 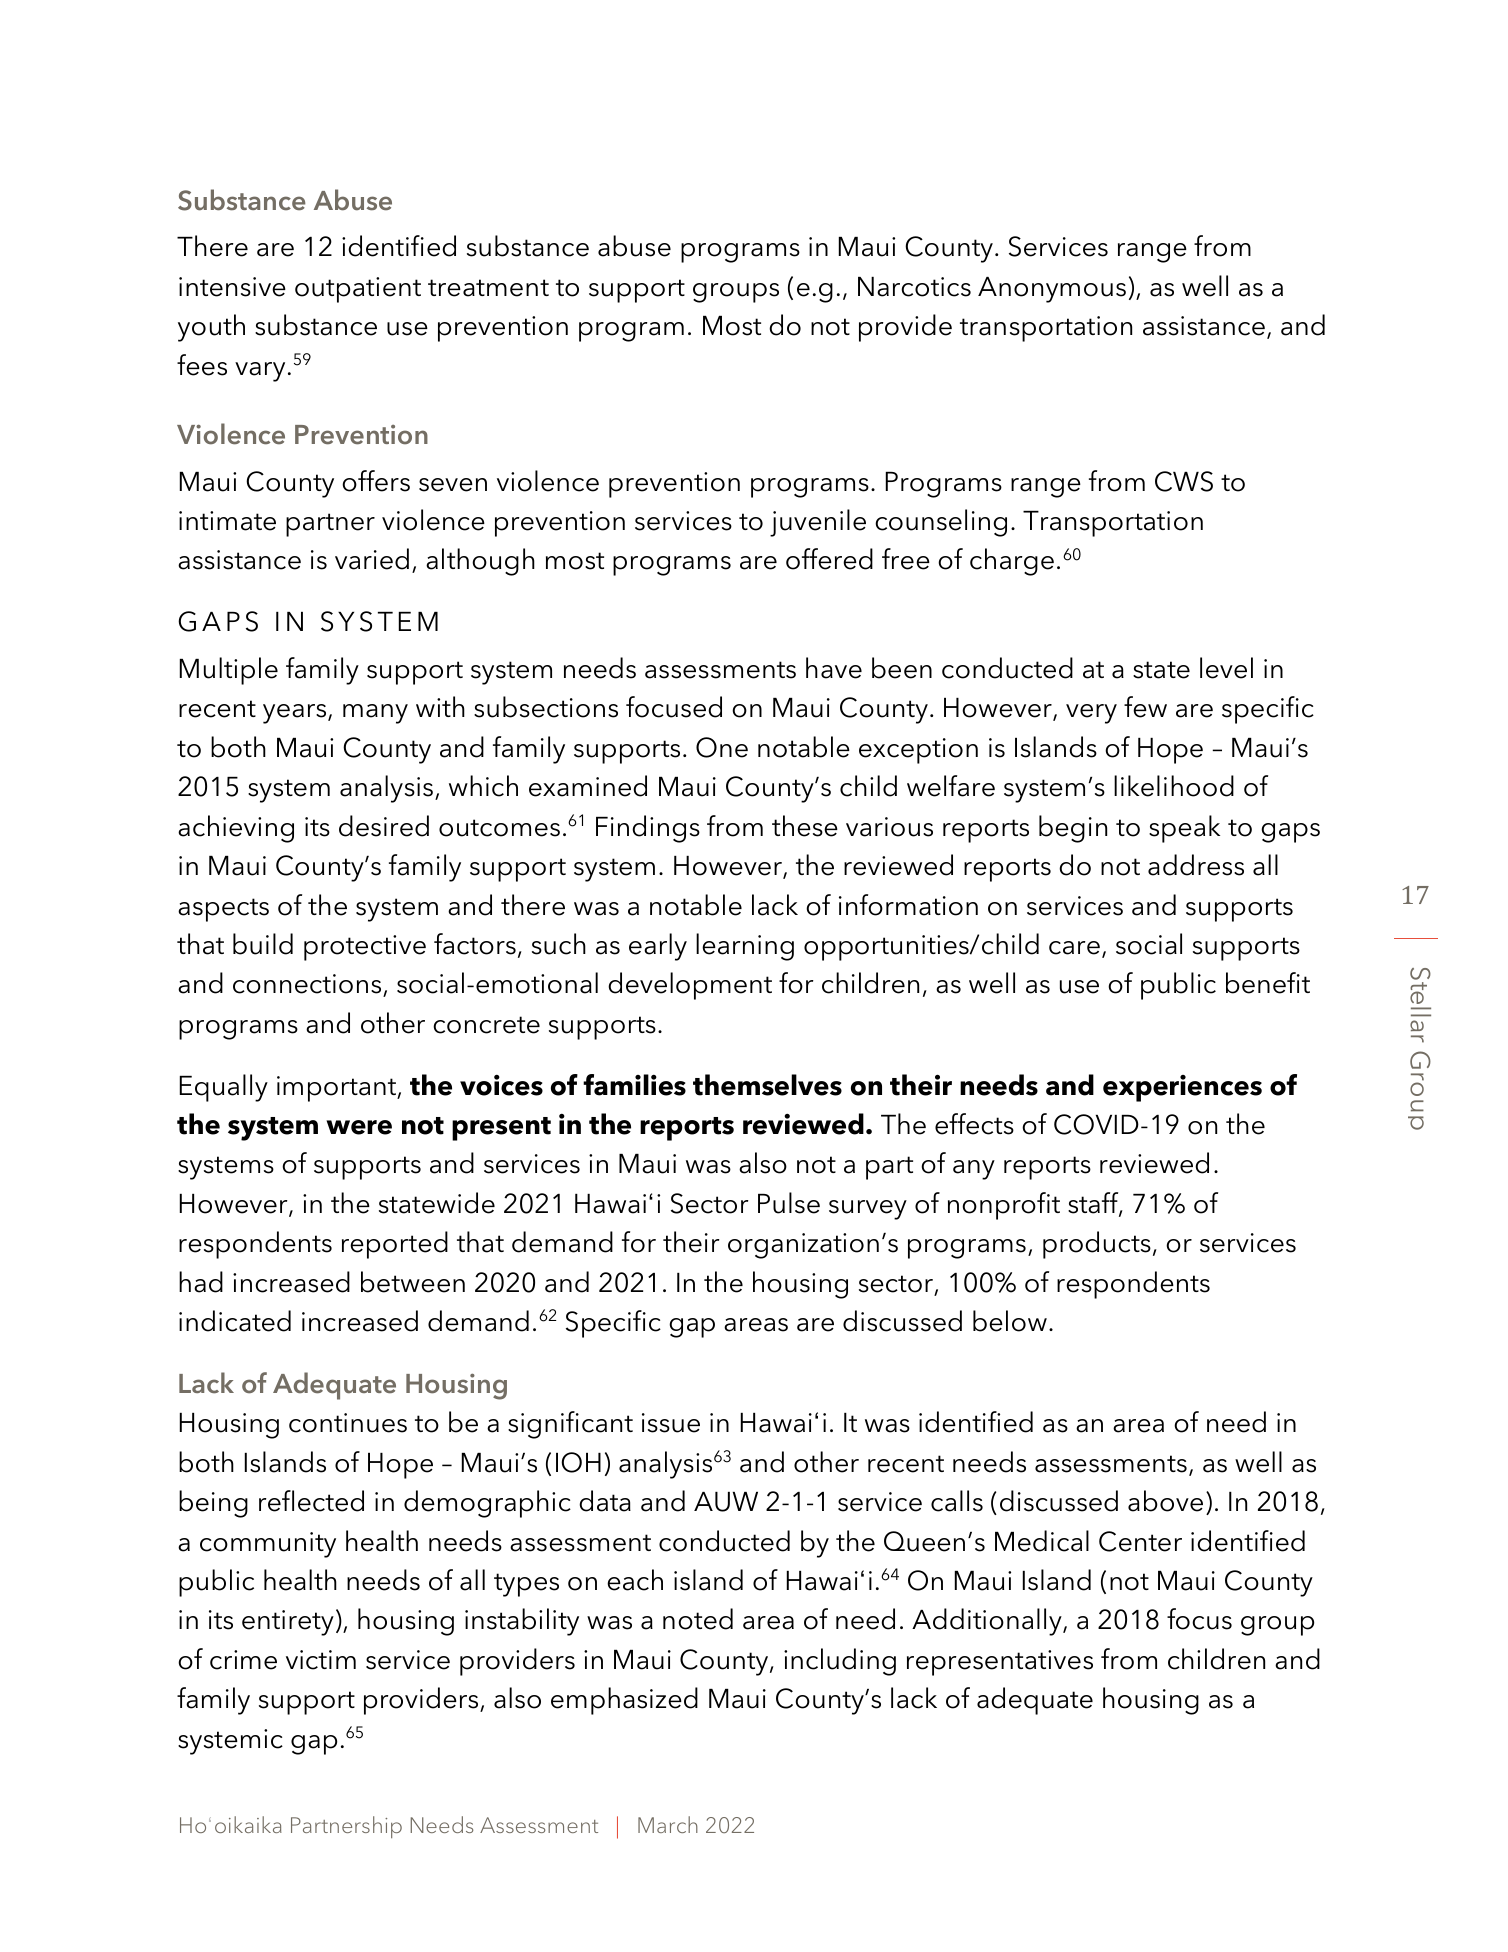 What do you see at coordinates (767, 1085) in the screenshot?
I see `themselves` at bounding box center [767, 1085].
